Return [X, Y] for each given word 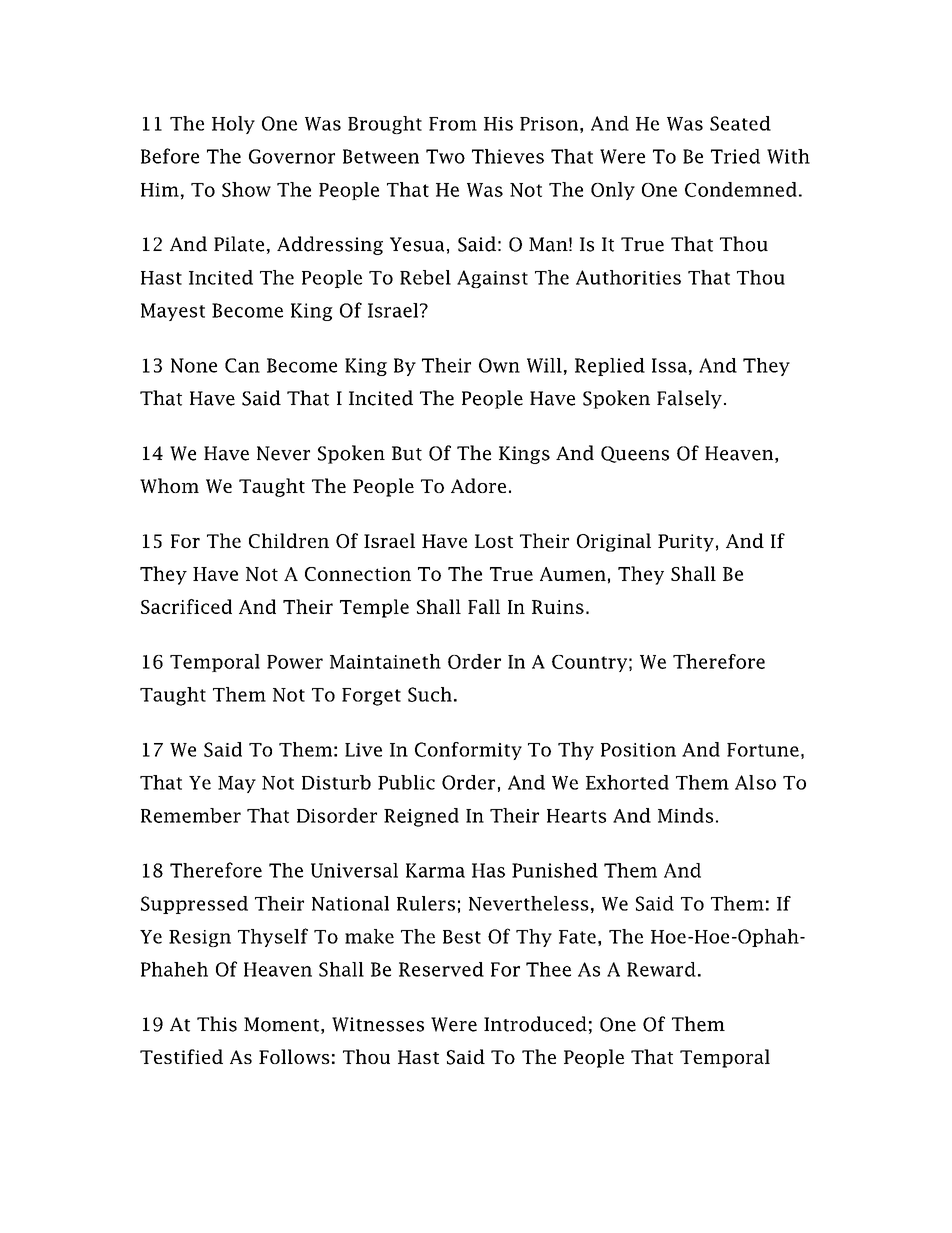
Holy [233, 125]
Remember [191, 815]
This [217, 1024]
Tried [735, 156]
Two [445, 156]
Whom [169, 485]
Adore [478, 485]
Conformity [468, 751]
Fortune [763, 750]
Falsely [689, 399]
